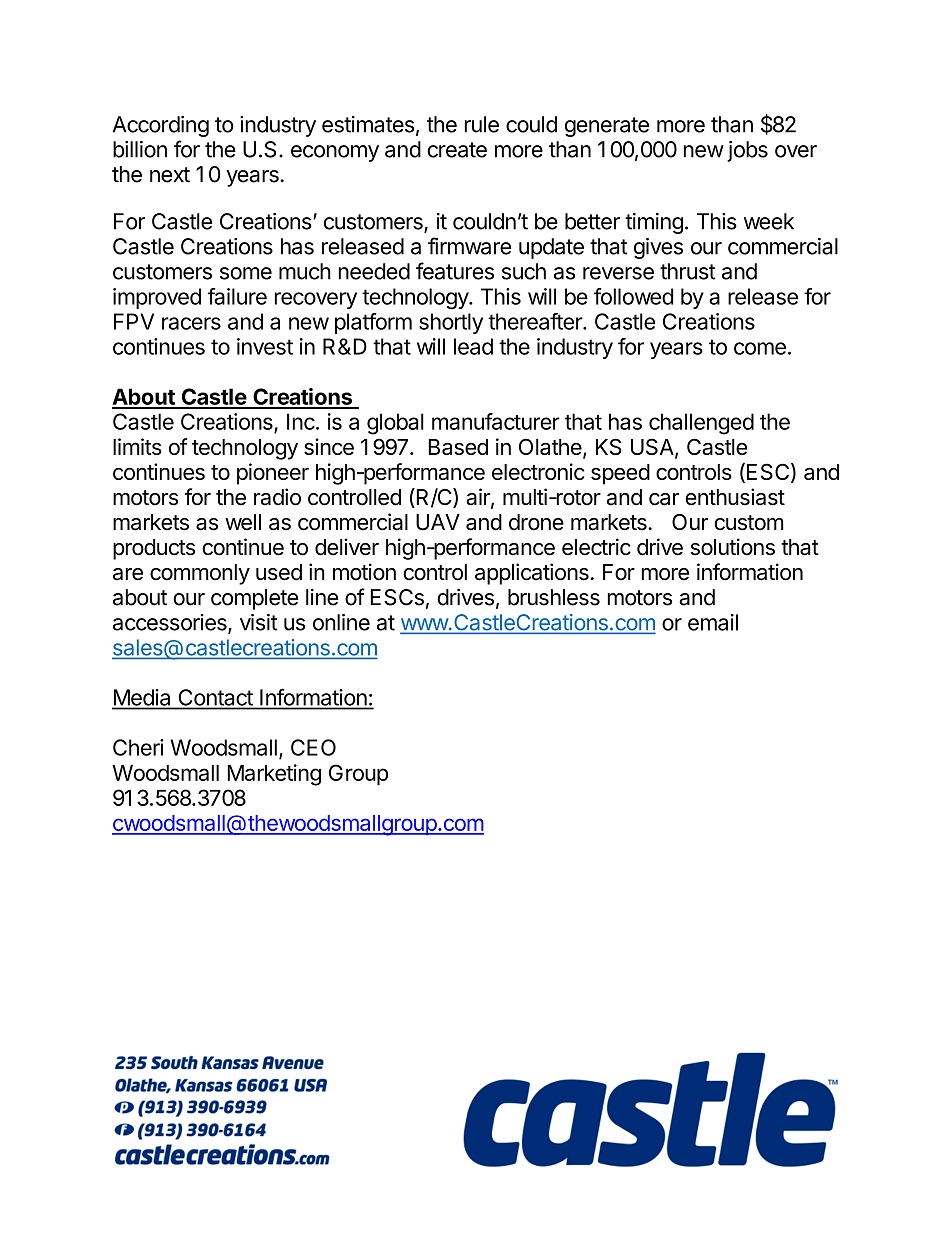  I want to click on lead, so click(473, 346).
